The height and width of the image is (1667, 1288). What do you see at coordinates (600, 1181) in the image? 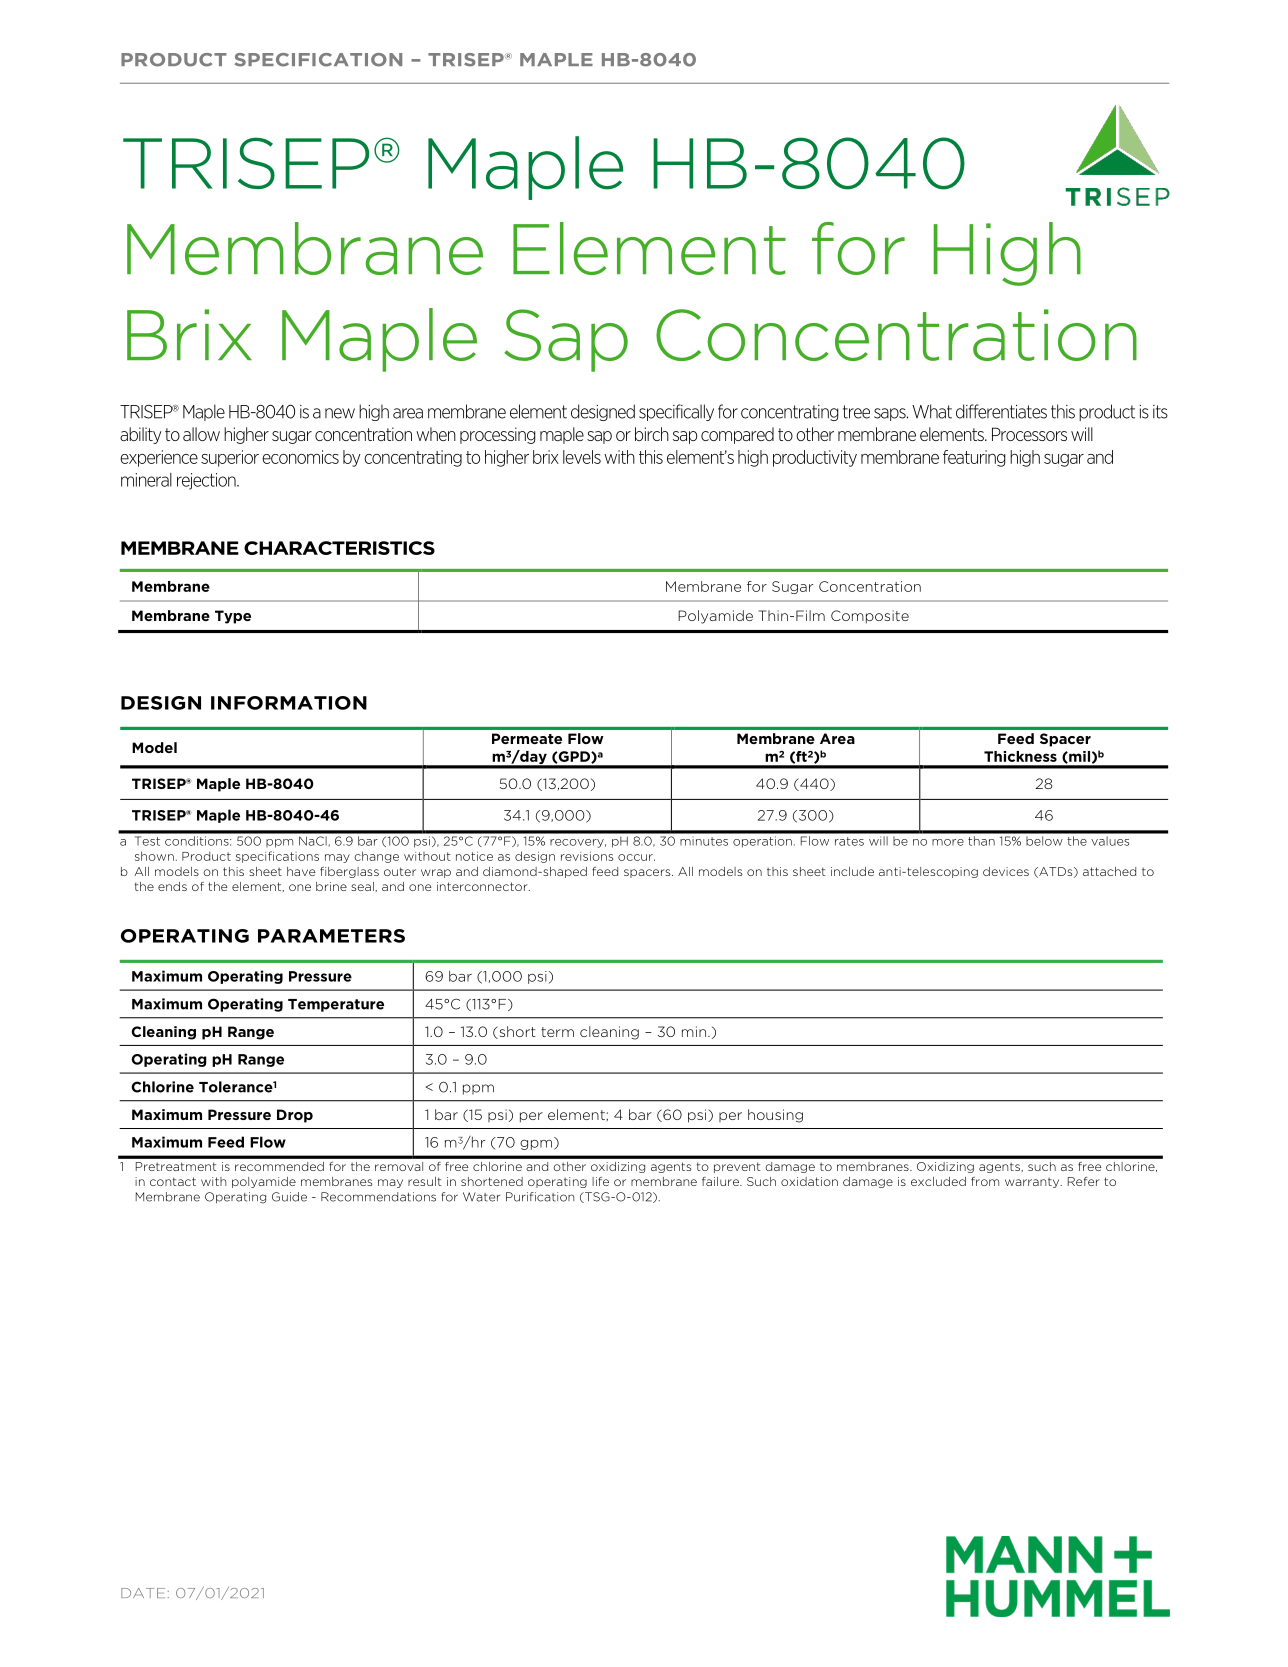
I see `life` at bounding box center [600, 1181].
